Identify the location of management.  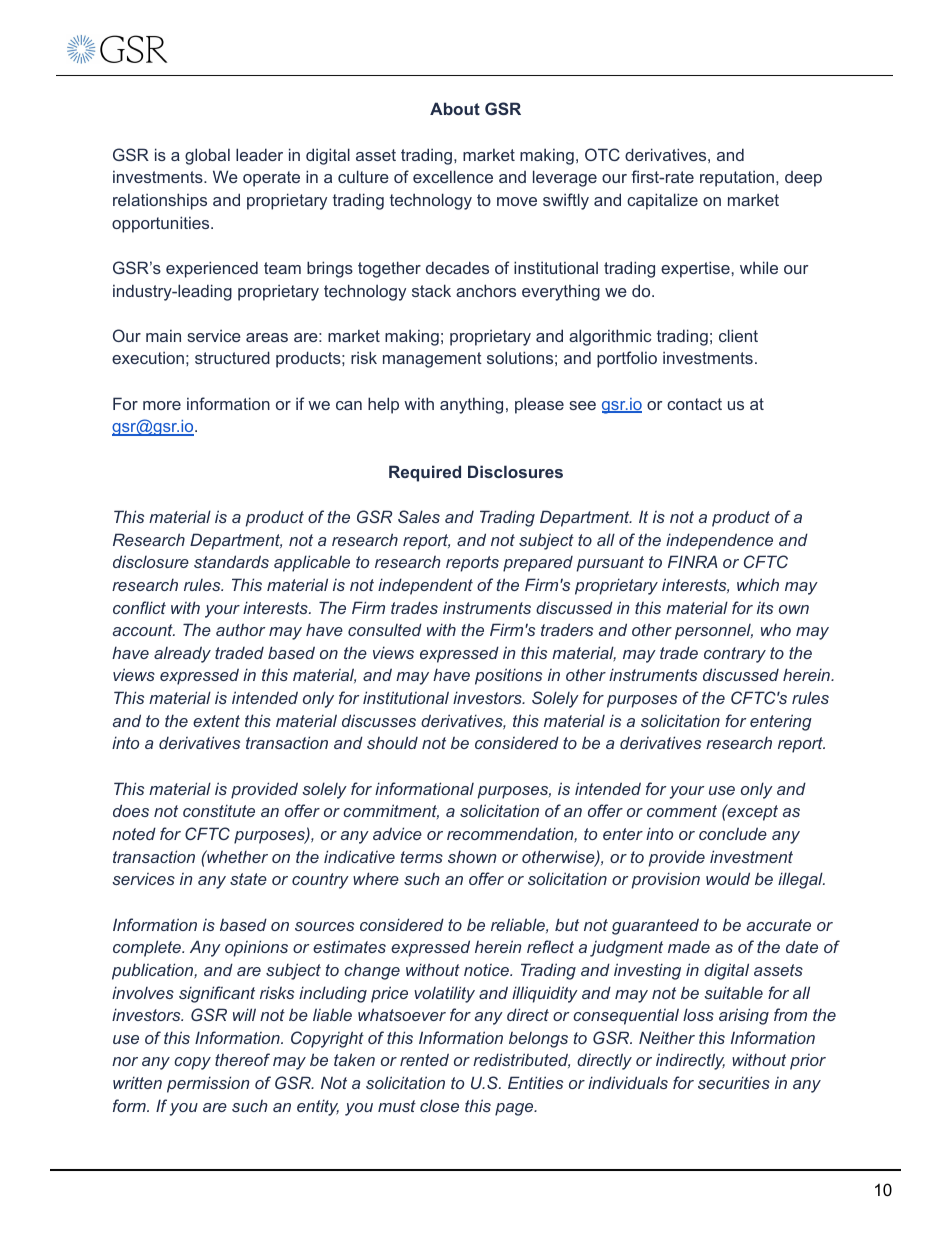
(432, 360).
